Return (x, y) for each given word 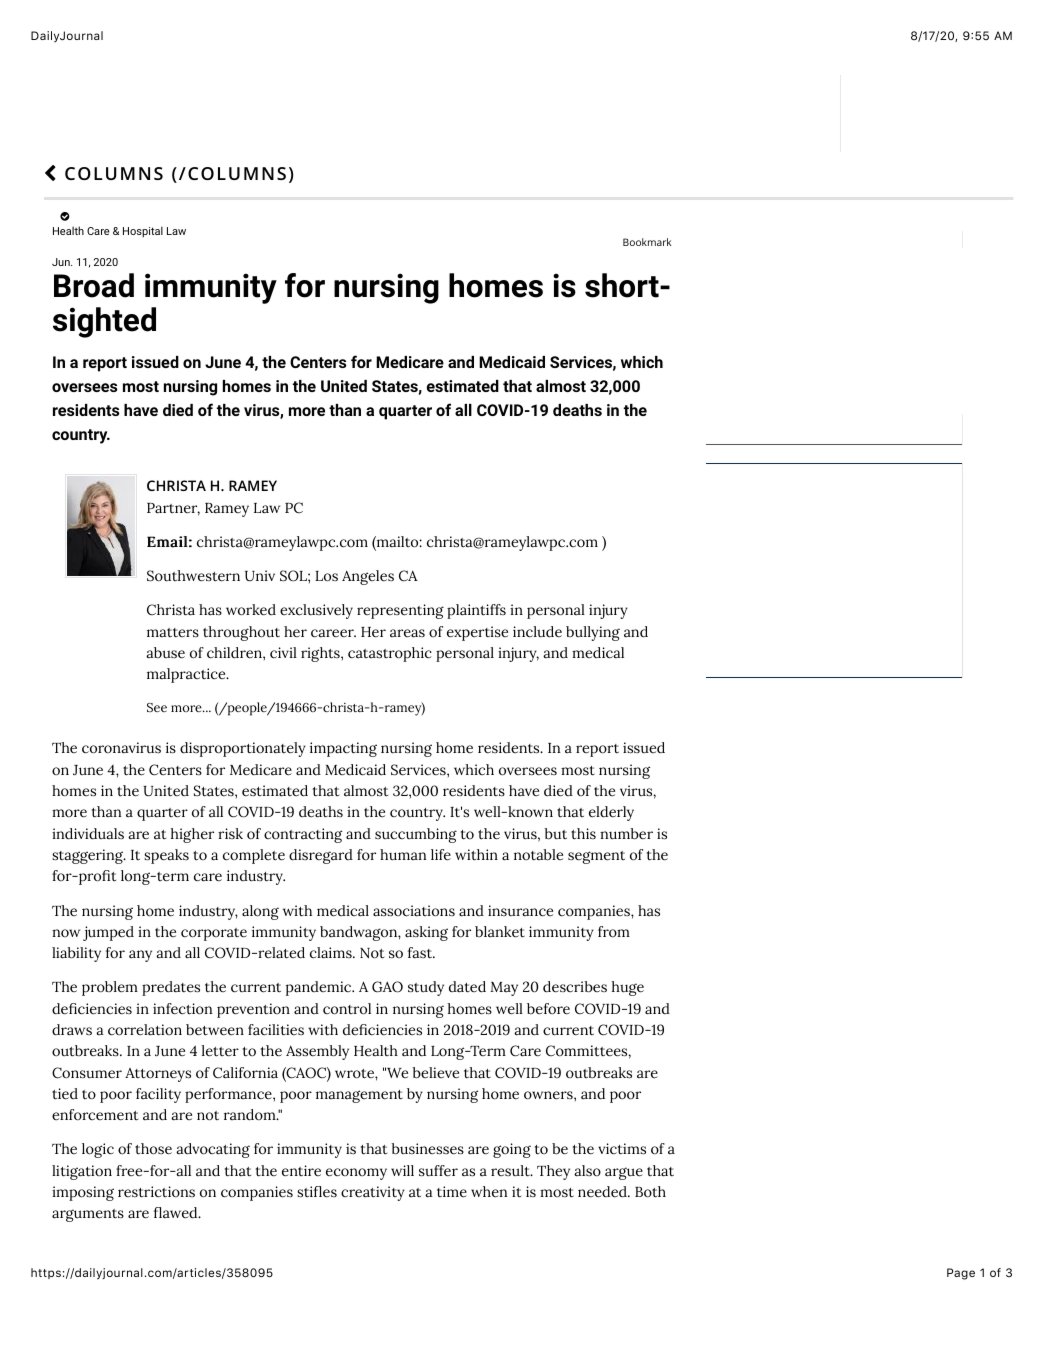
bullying (593, 633)
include (537, 632)
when (489, 1192)
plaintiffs (476, 611)
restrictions (156, 1192)
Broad (94, 285)
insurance (520, 911)
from (614, 932)
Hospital (143, 232)
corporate (214, 934)
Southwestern (193, 576)
